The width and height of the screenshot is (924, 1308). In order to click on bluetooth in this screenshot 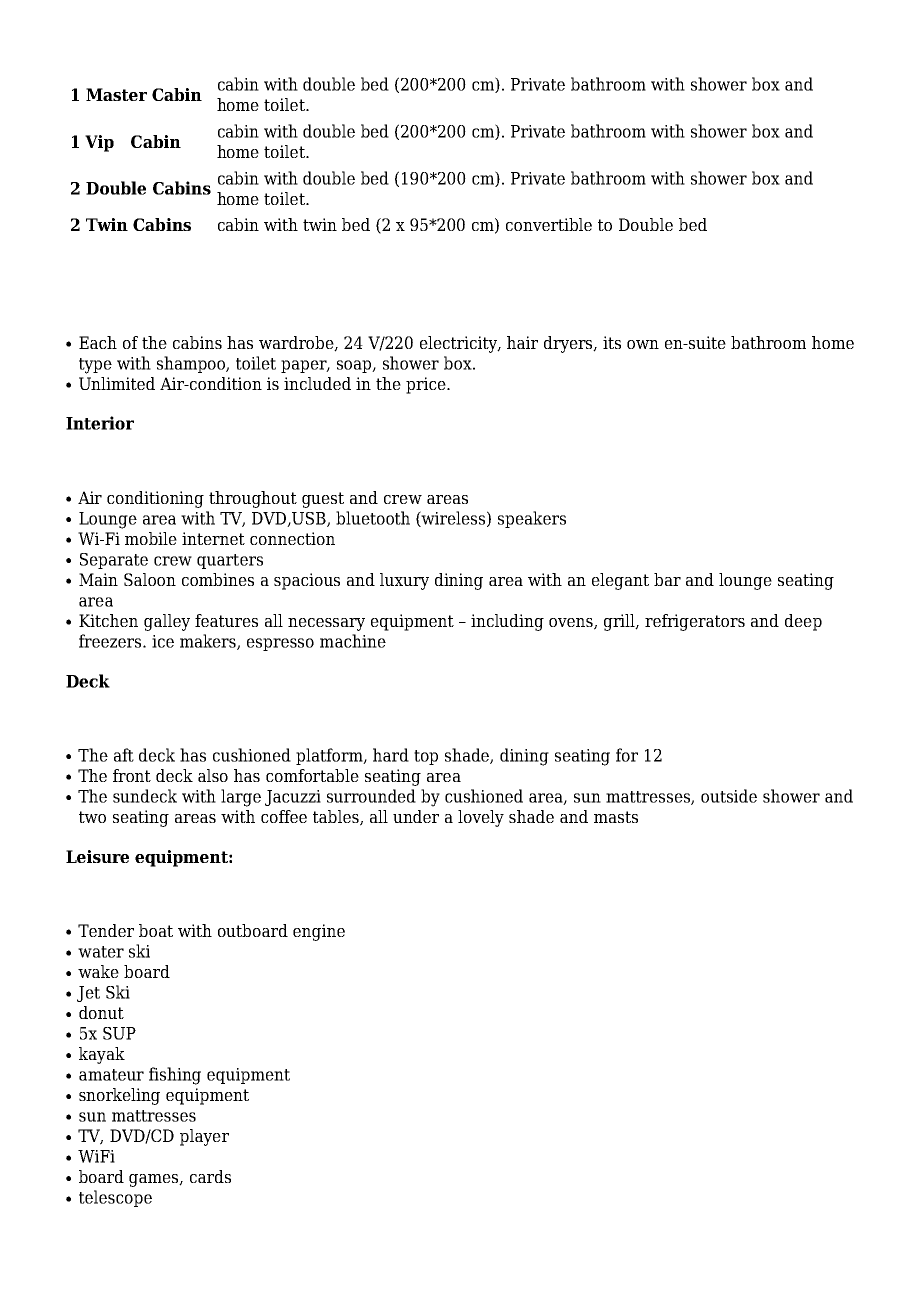, I will do `click(373, 518)`.
